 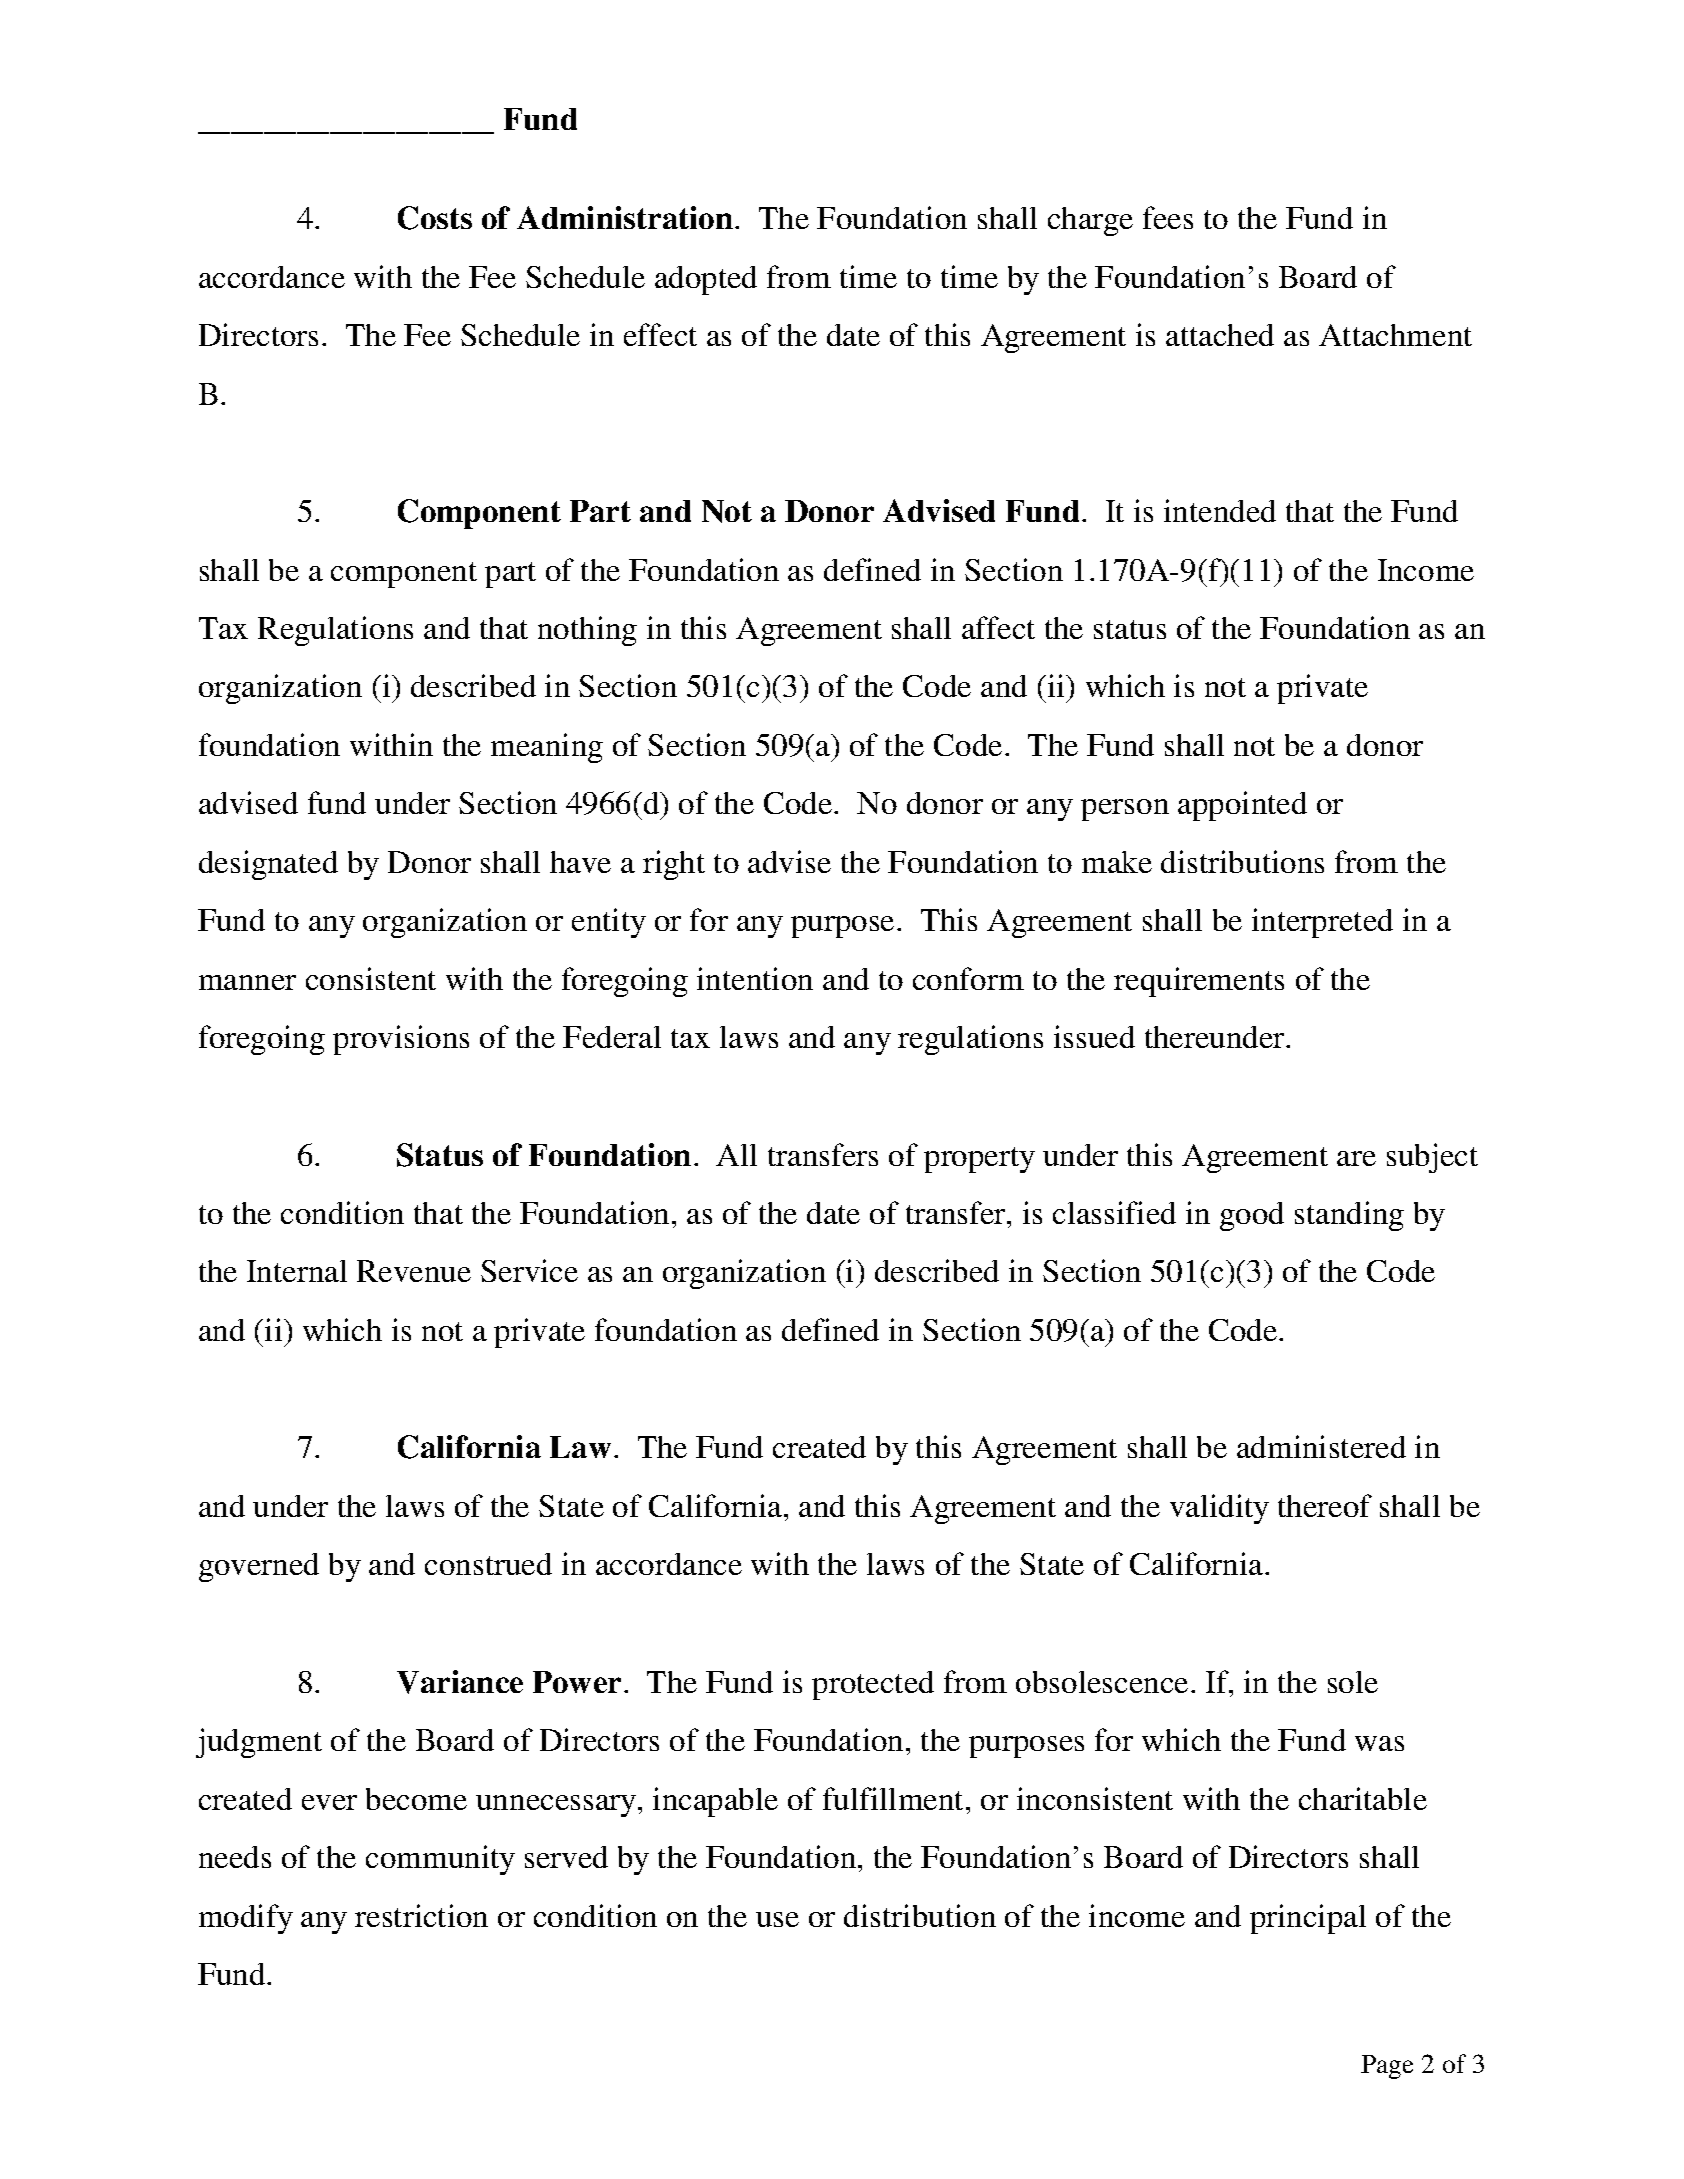 What do you see at coordinates (873, 1685) in the screenshot?
I see `protected` at bounding box center [873, 1685].
